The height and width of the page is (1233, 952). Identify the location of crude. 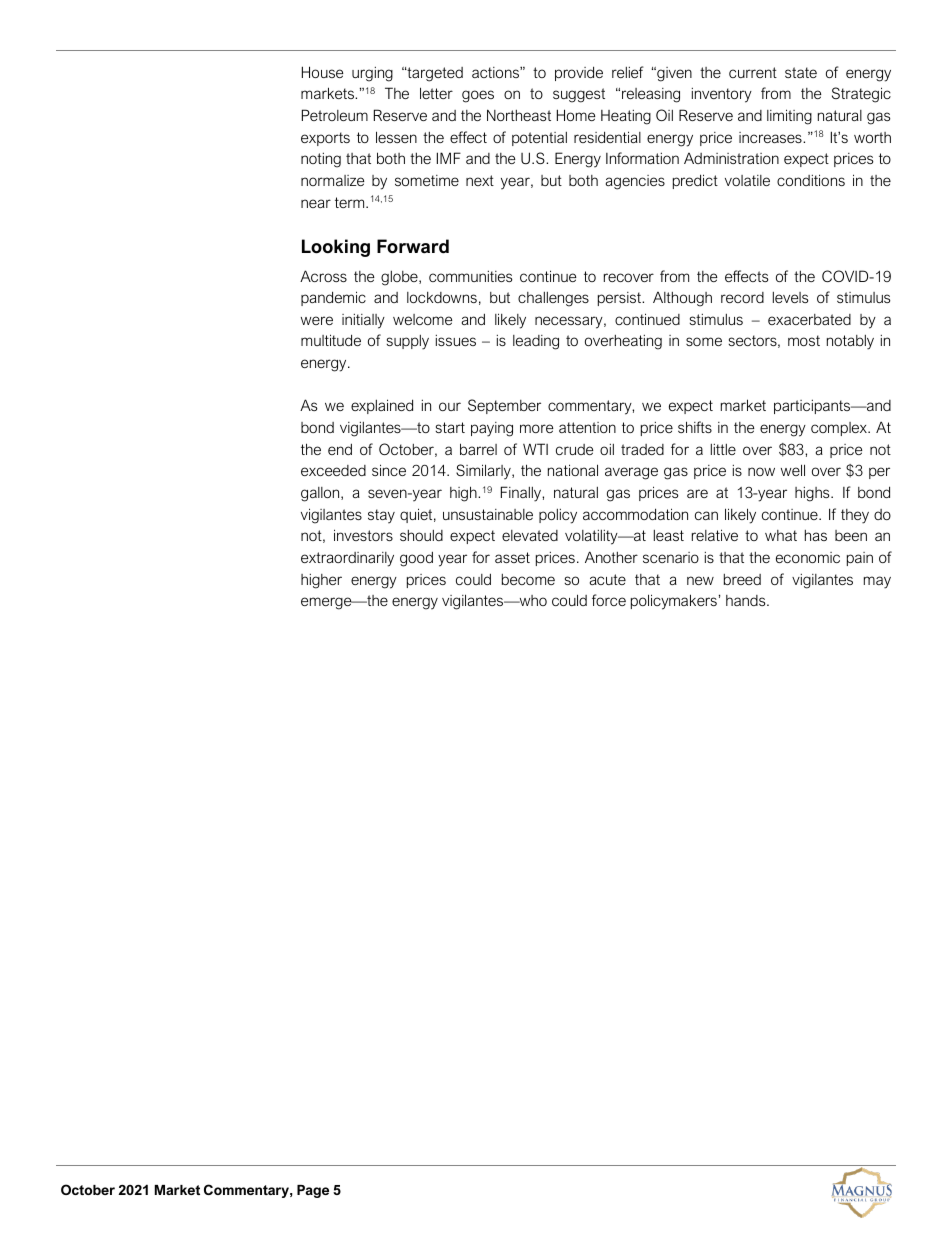
(574, 449).
